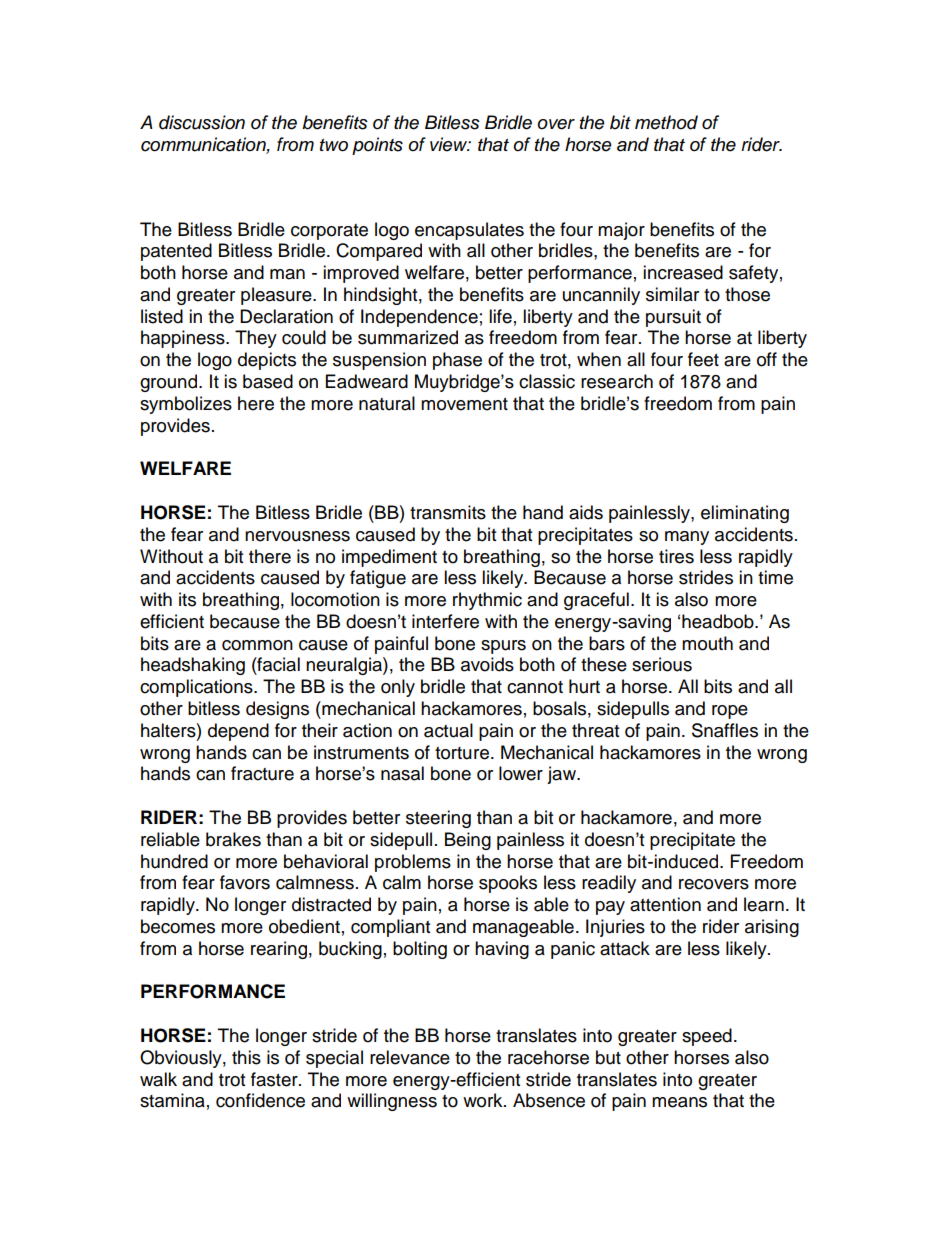 The height and width of the page is (1233, 952). I want to click on attention, so click(665, 904).
